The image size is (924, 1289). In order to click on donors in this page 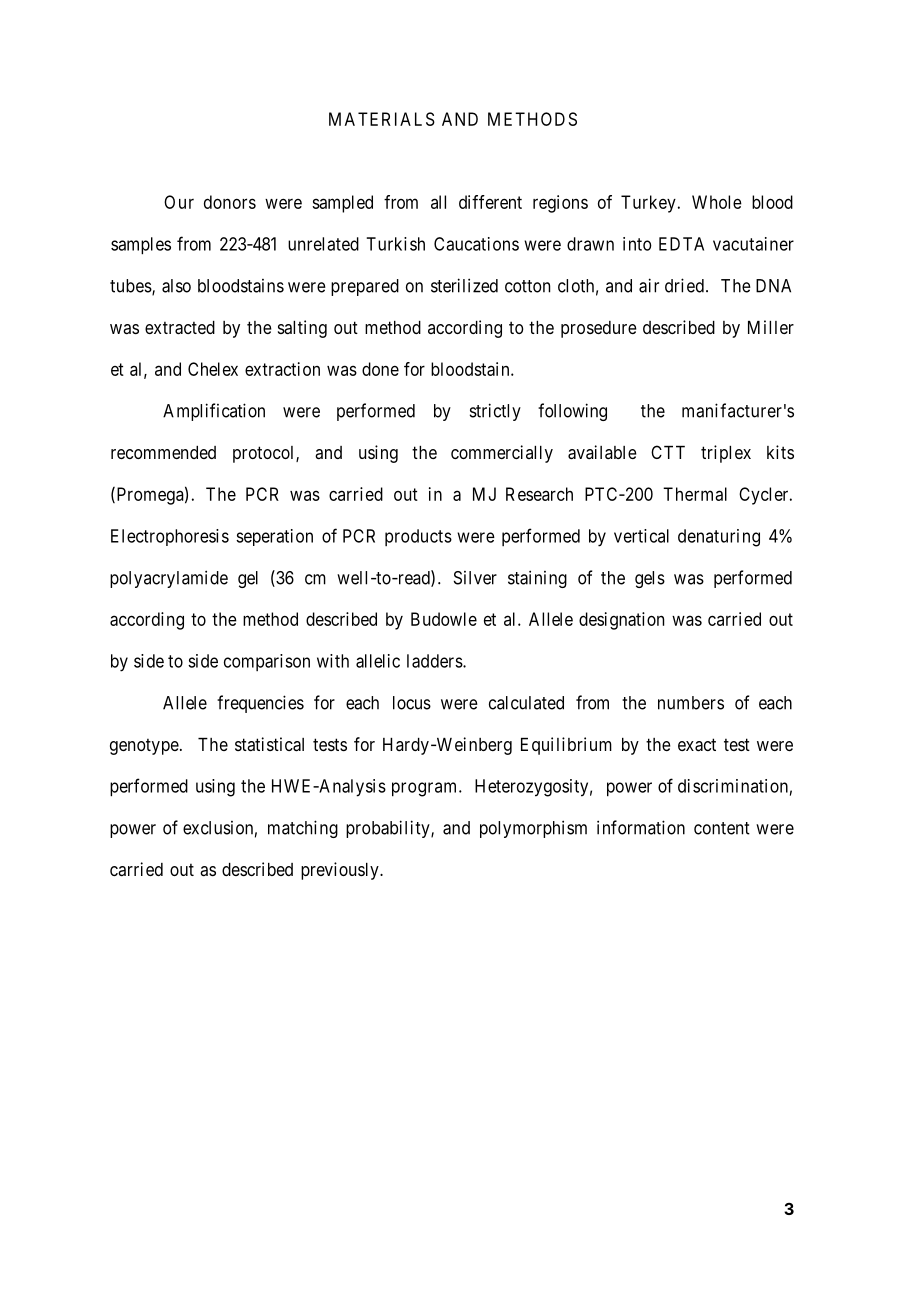, I will do `click(230, 202)`.
